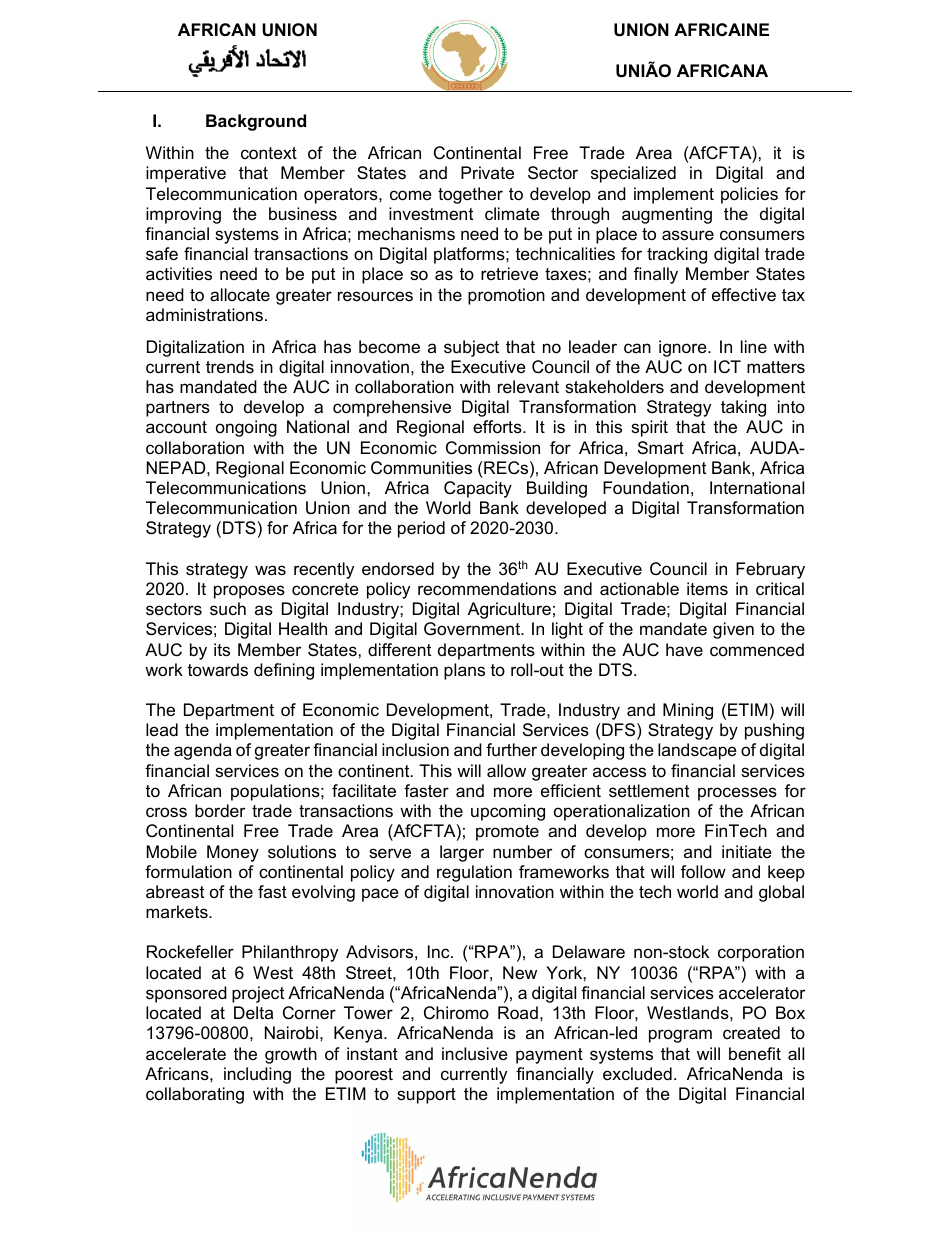 This screenshot has height=1233, width=952. Describe the element at coordinates (707, 588) in the screenshot. I see `items` at that location.
